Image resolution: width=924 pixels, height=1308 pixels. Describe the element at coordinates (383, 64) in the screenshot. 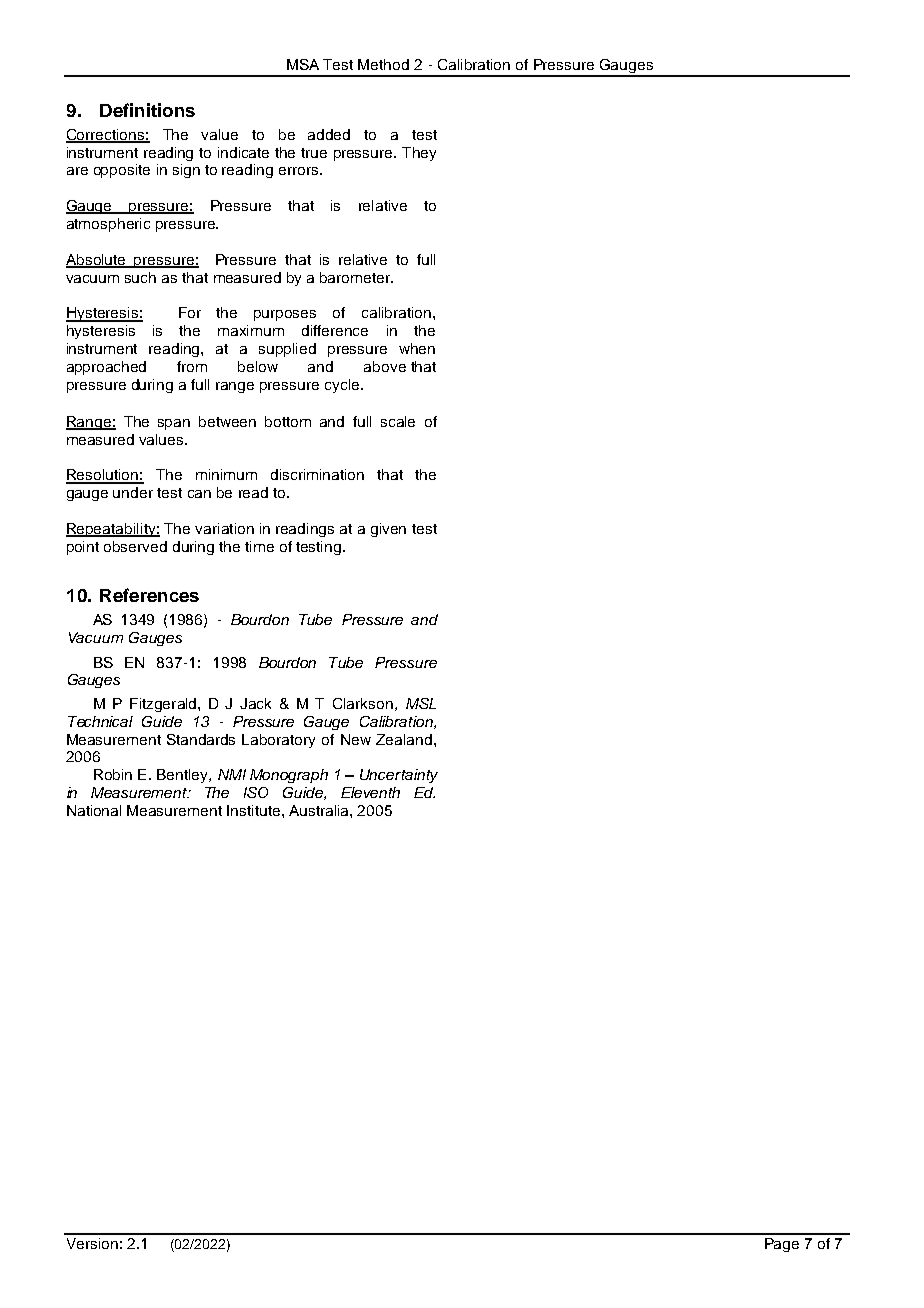

I see `Method` at that location.
